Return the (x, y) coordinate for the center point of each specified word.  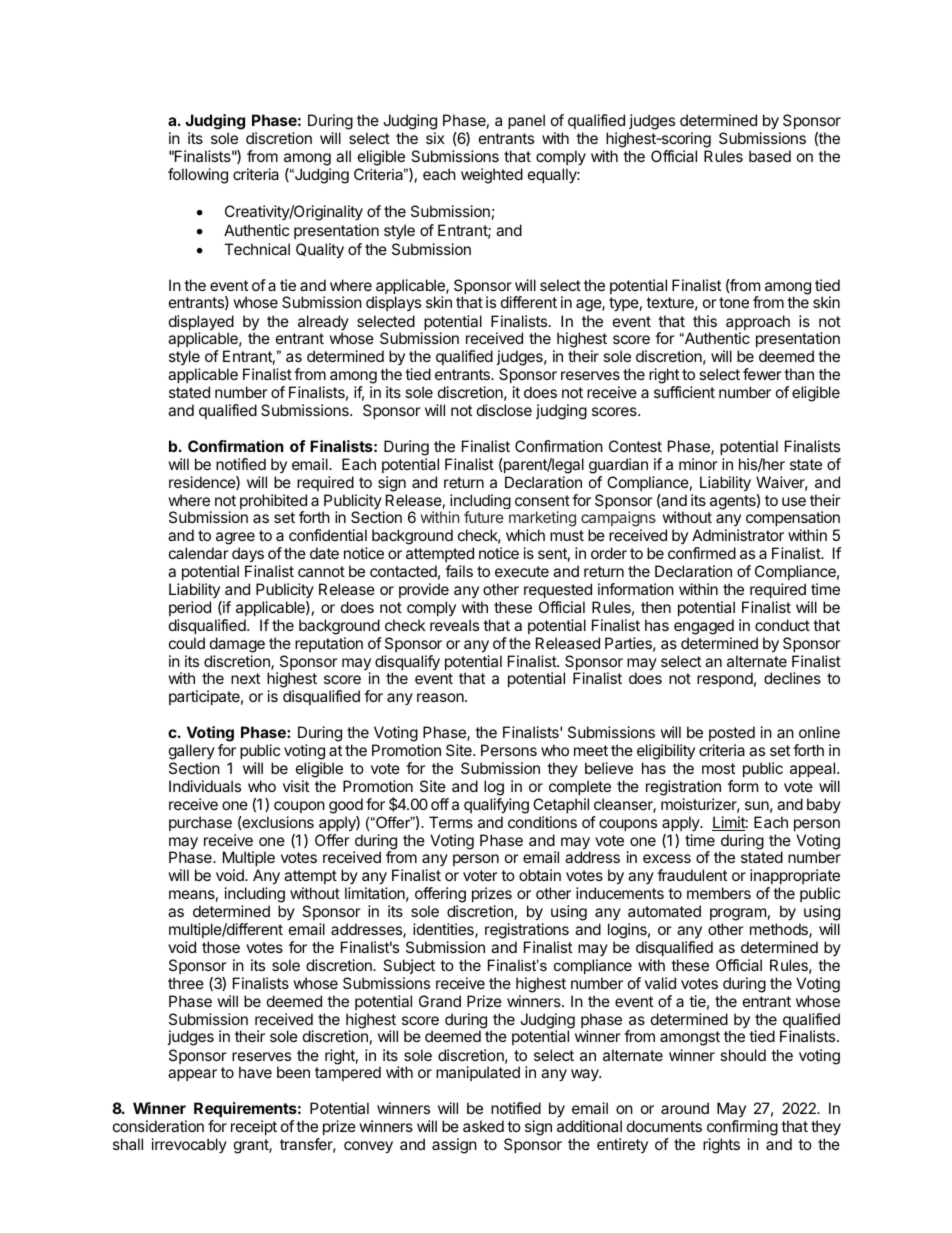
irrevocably (189, 1145)
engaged (704, 627)
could (187, 643)
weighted (492, 176)
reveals (454, 625)
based (770, 156)
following (198, 176)
